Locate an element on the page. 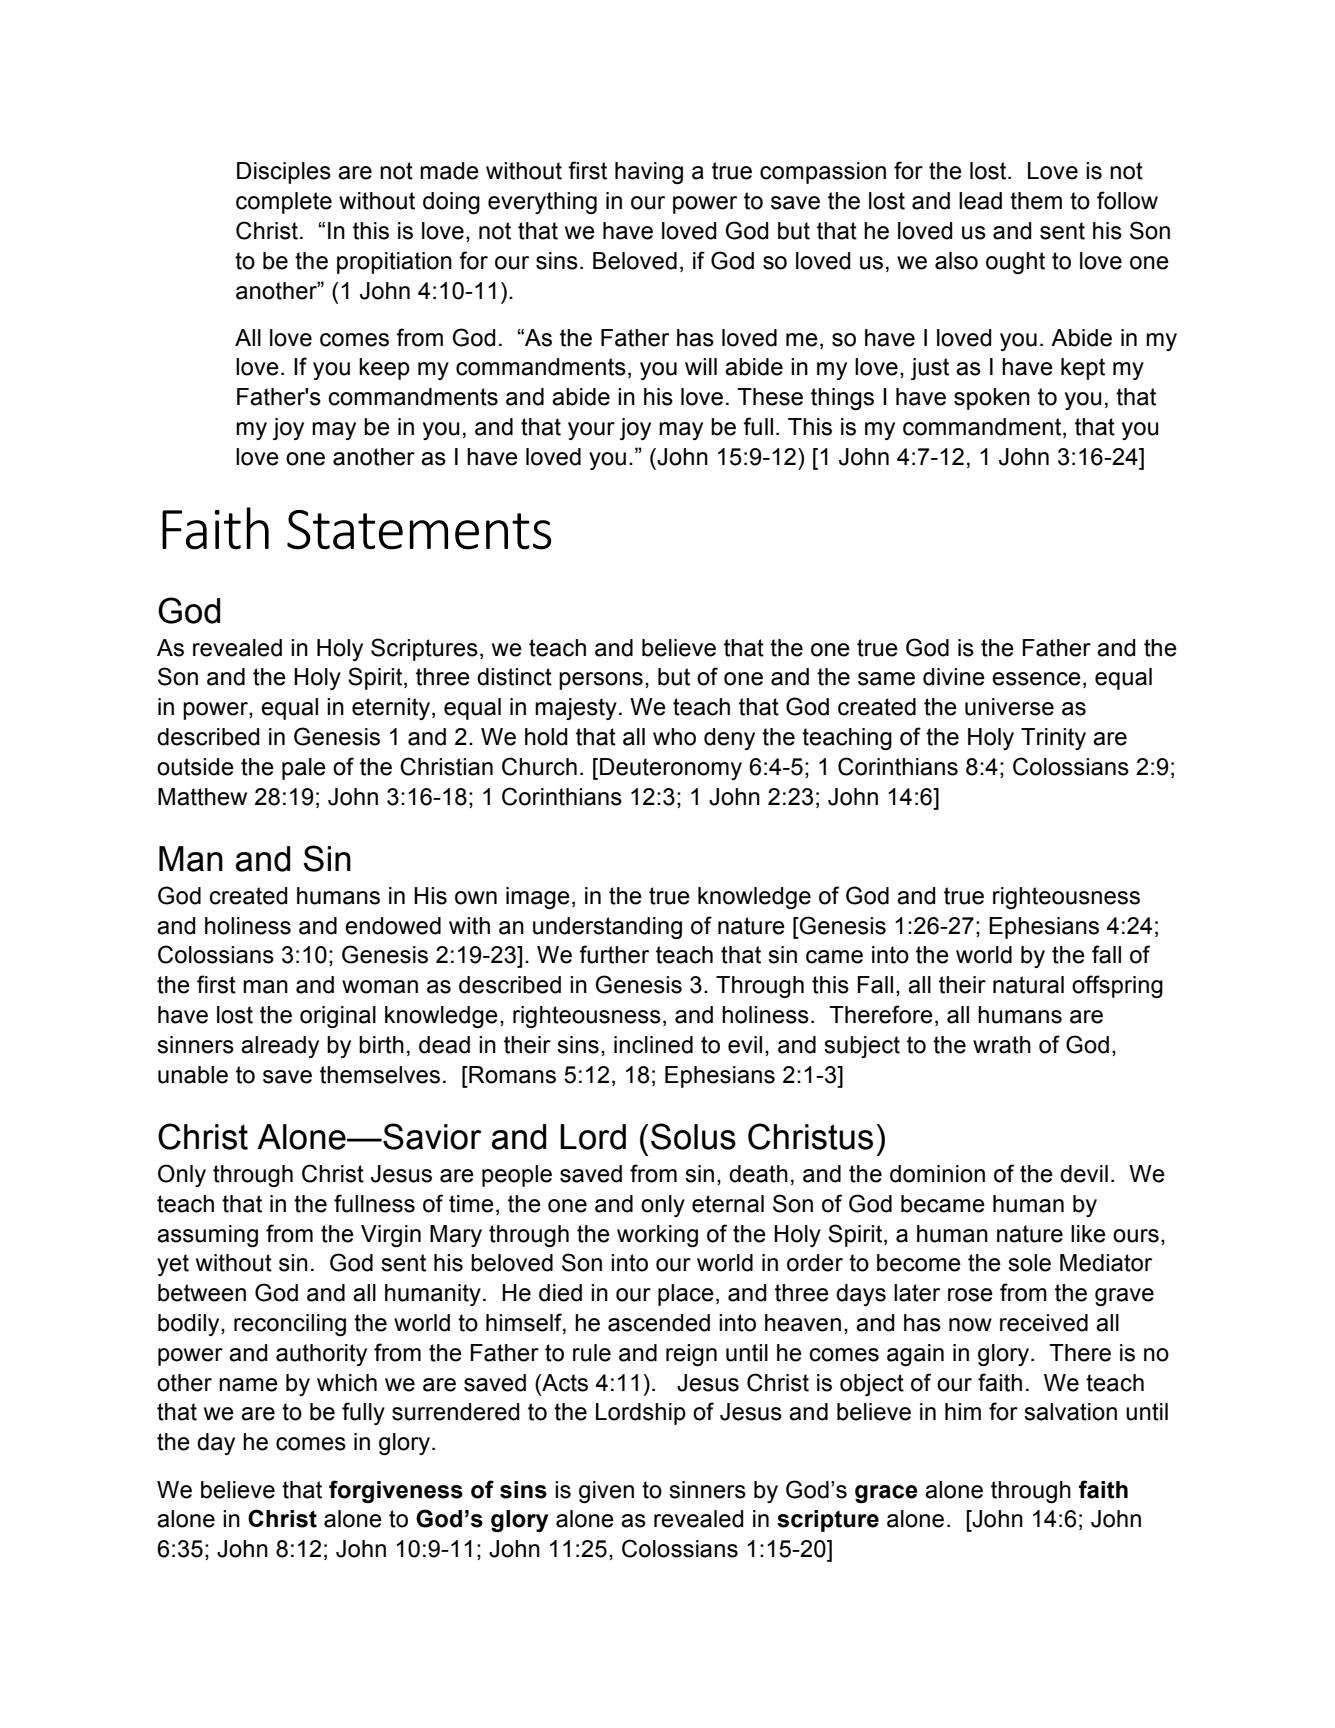 This page has width=1335, height=1728. persons is located at coordinates (601, 681).
